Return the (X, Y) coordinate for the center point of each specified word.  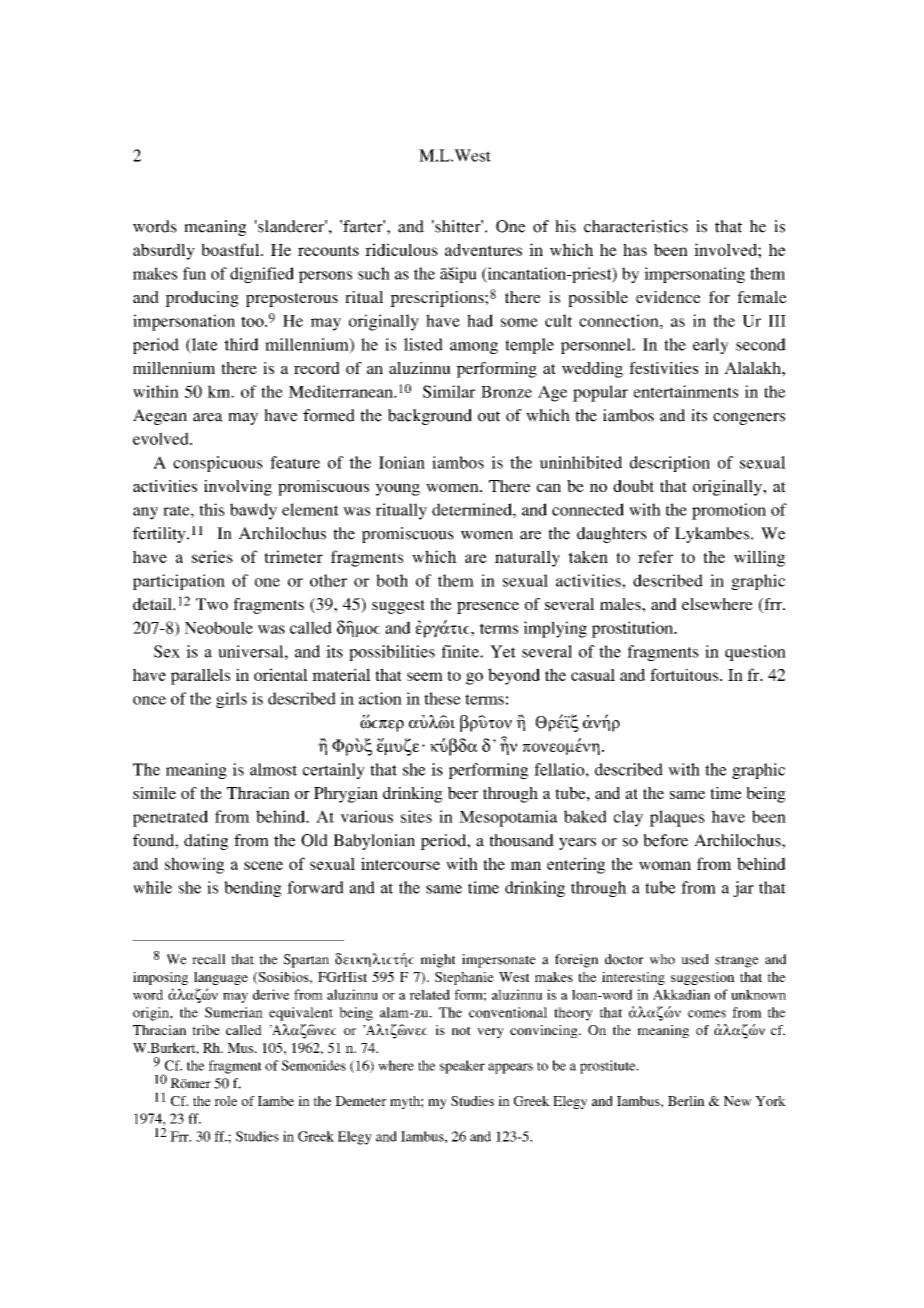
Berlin (686, 1101)
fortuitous (685, 674)
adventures (483, 250)
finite (461, 651)
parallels (200, 676)
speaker (462, 1067)
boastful (231, 249)
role (225, 1101)
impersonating (694, 275)
